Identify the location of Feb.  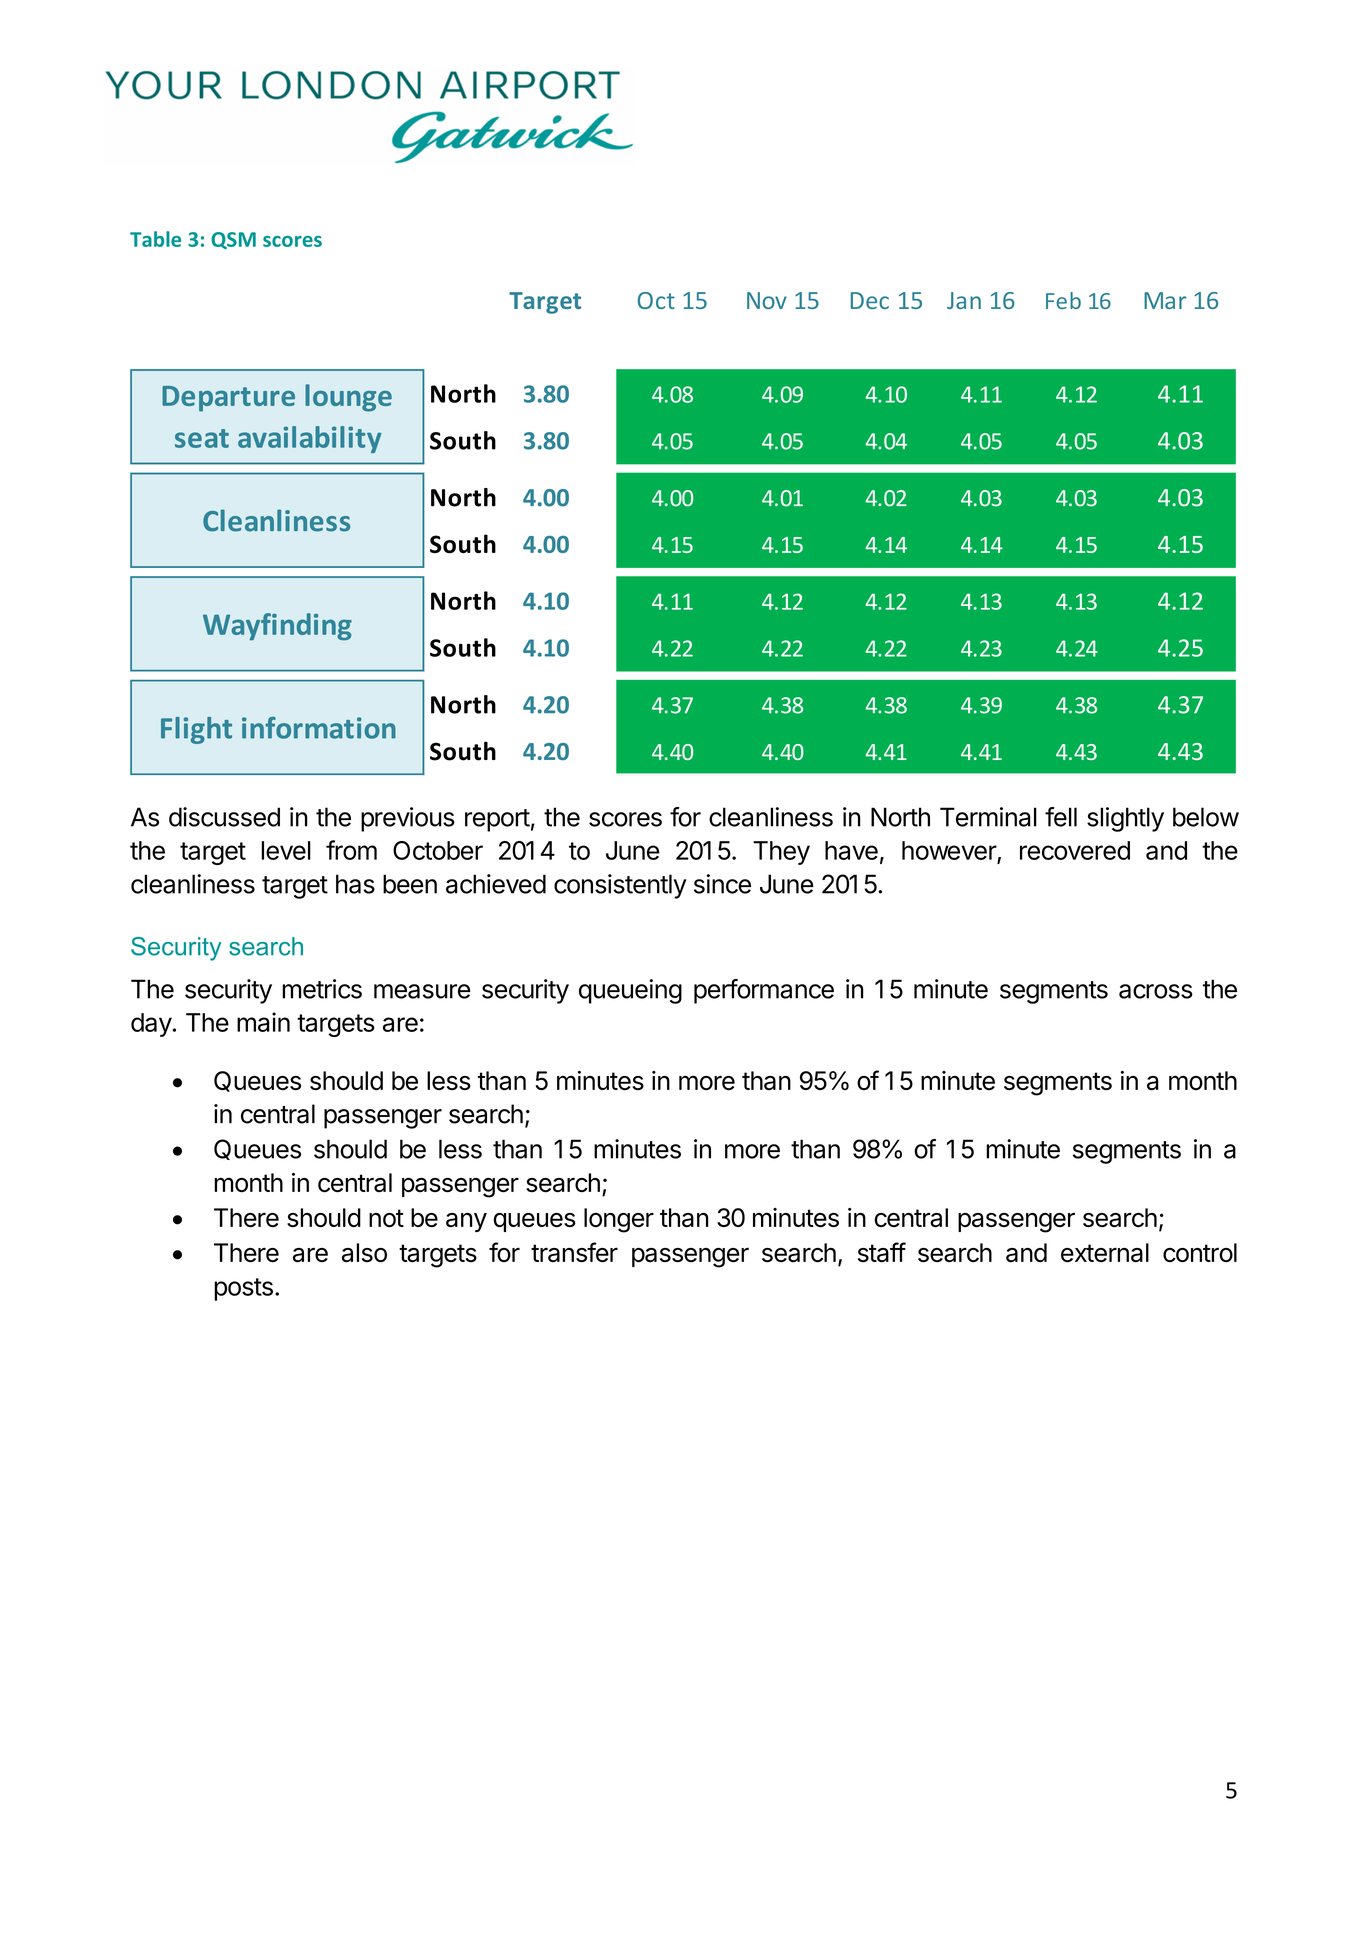
(1063, 300).
